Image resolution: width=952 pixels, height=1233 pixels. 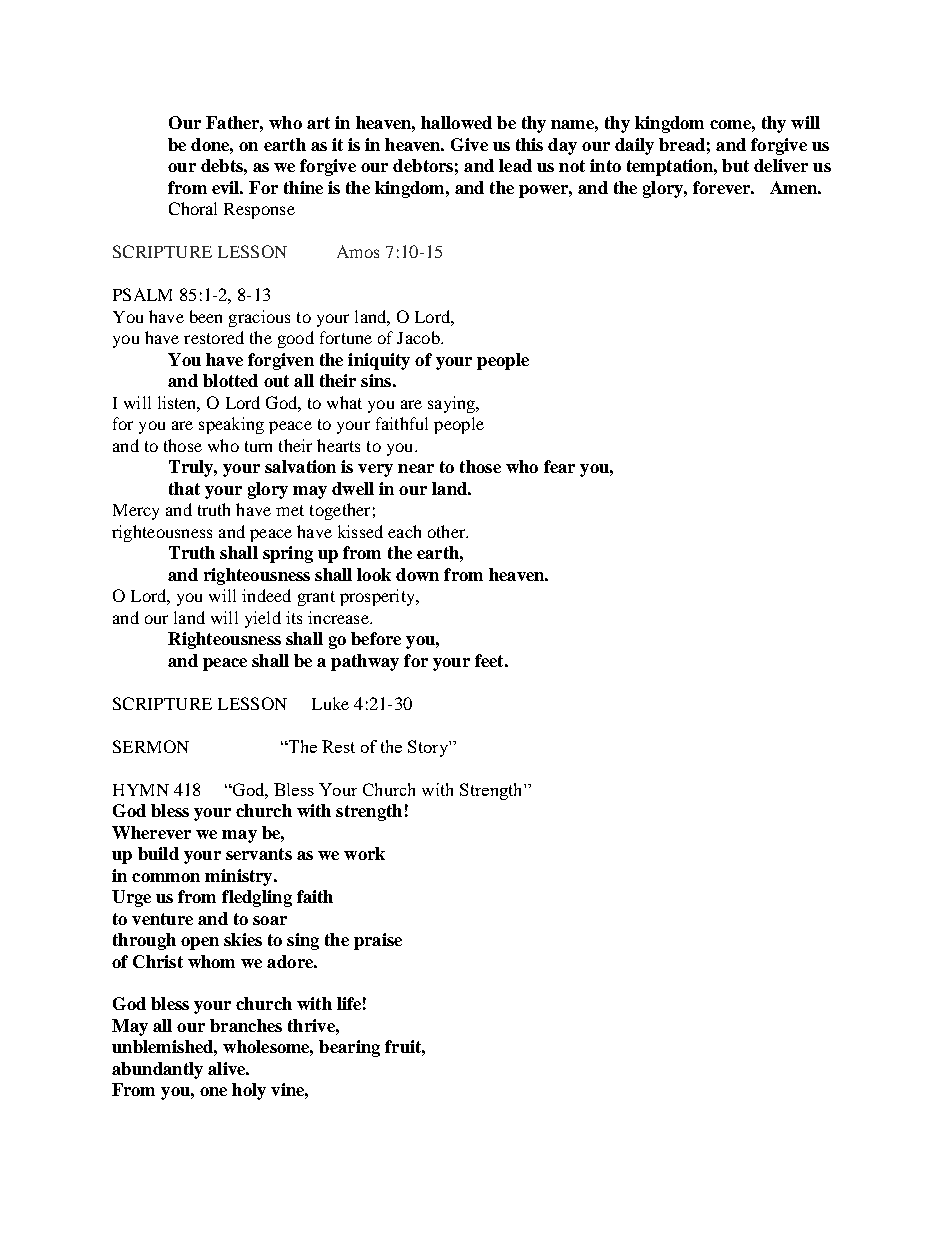 What do you see at coordinates (193, 208) in the image?
I see `Choral` at bounding box center [193, 208].
